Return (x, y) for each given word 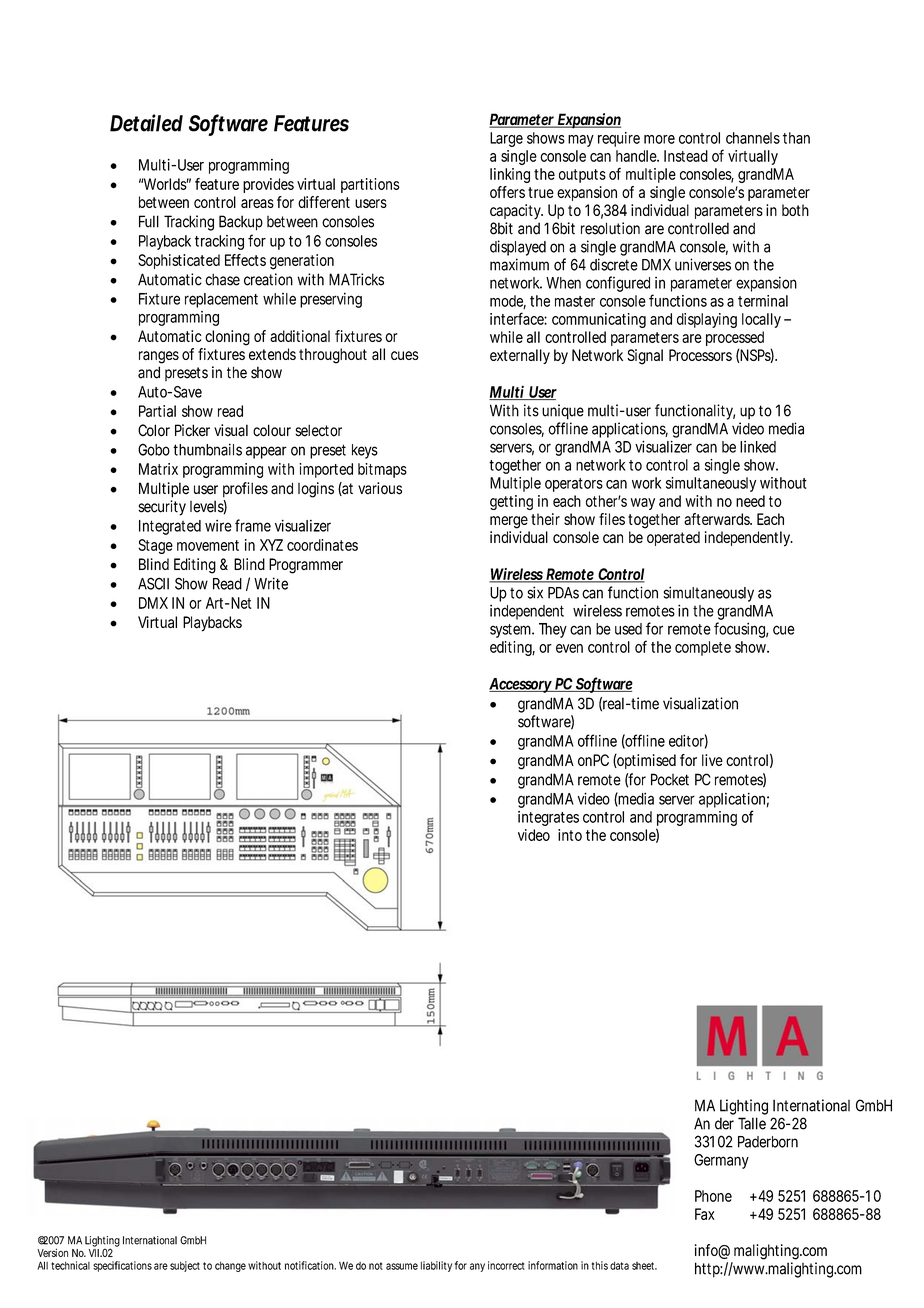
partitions (370, 185)
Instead (686, 156)
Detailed (146, 123)
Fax (705, 1214)
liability (436, 1266)
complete (703, 648)
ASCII (153, 583)
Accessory (521, 685)
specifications (122, 1266)
